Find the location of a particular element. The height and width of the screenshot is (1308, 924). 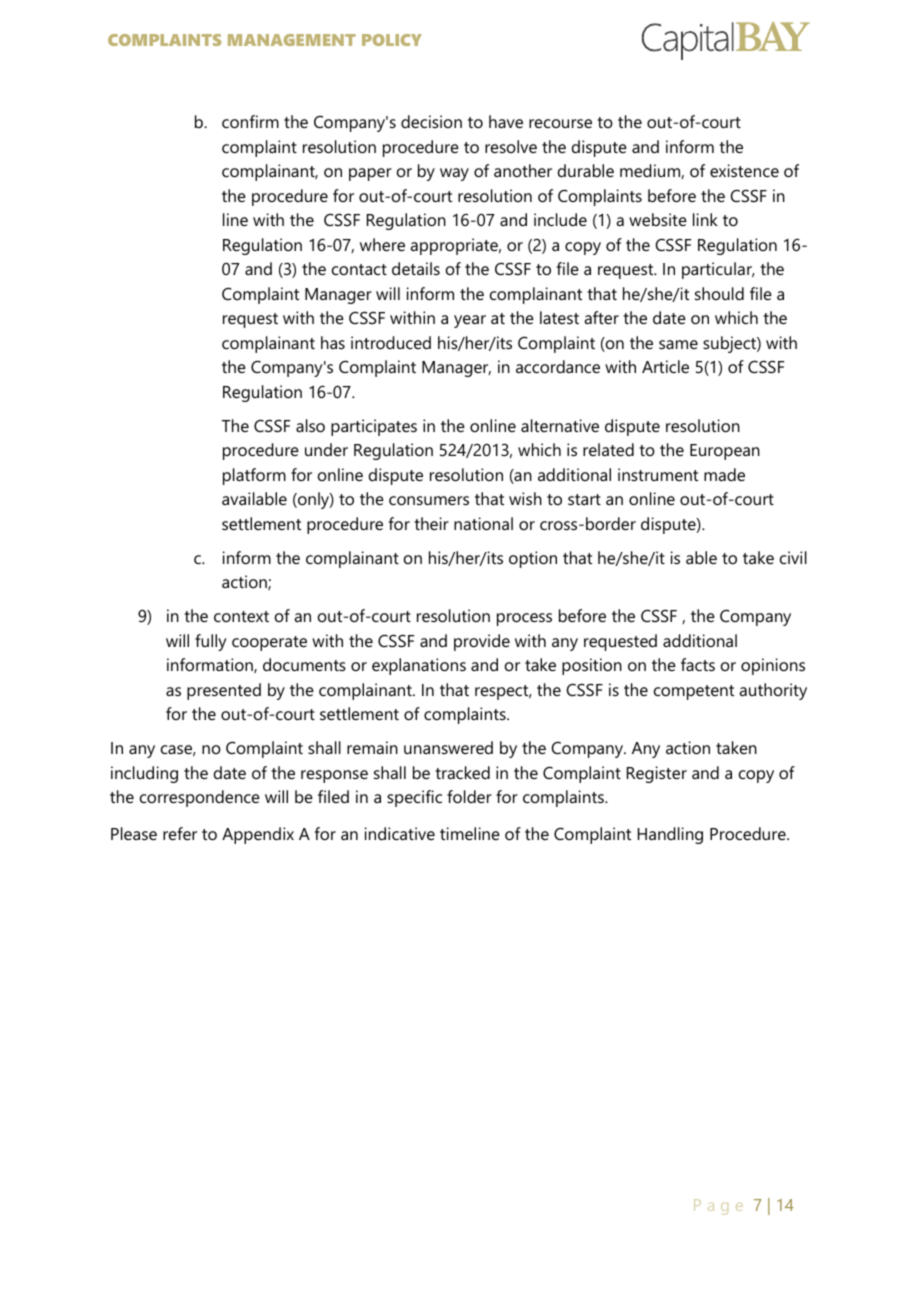

existence is located at coordinates (744, 170).
